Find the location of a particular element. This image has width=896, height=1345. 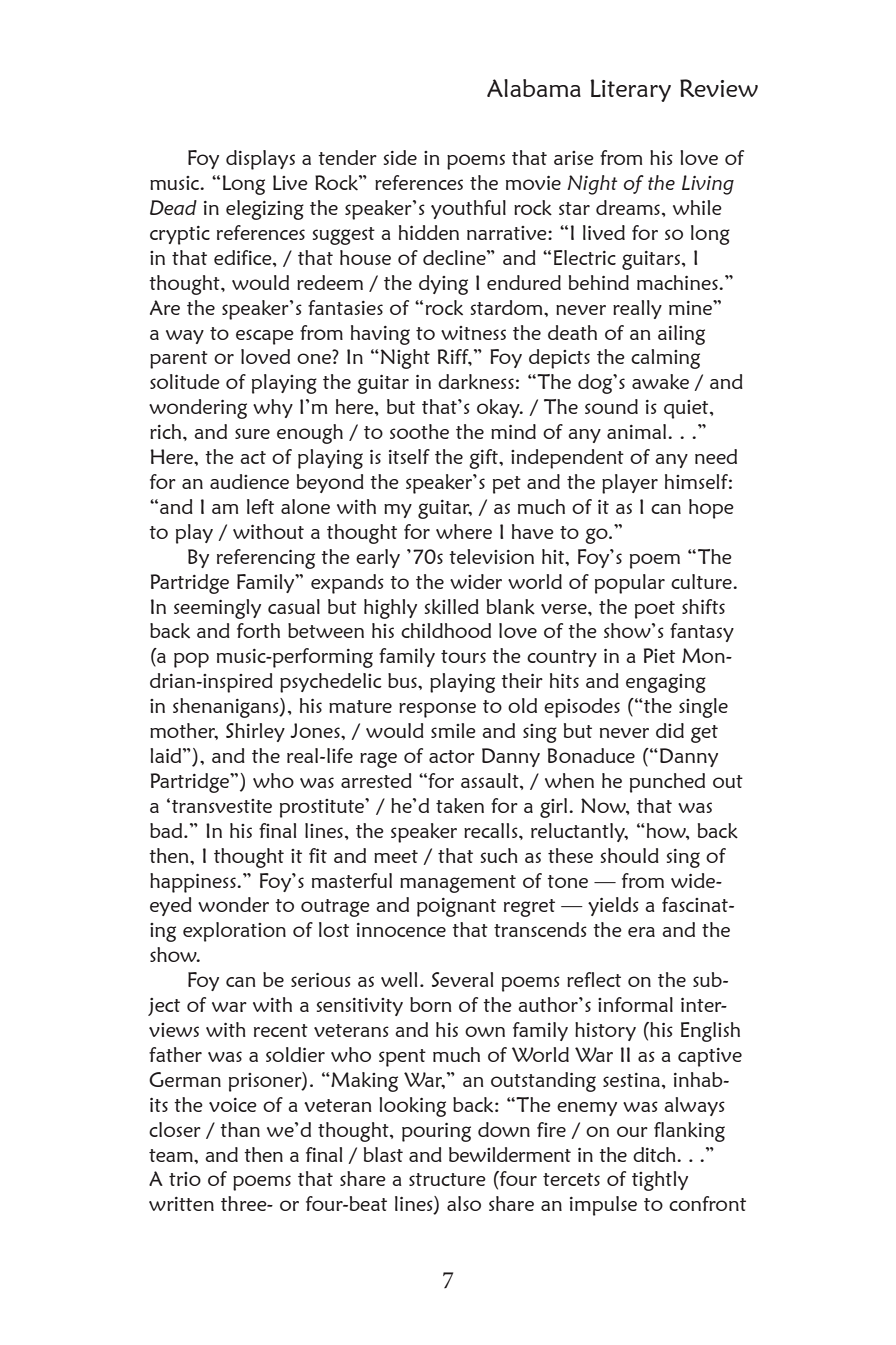

than is located at coordinates (240, 1129).
